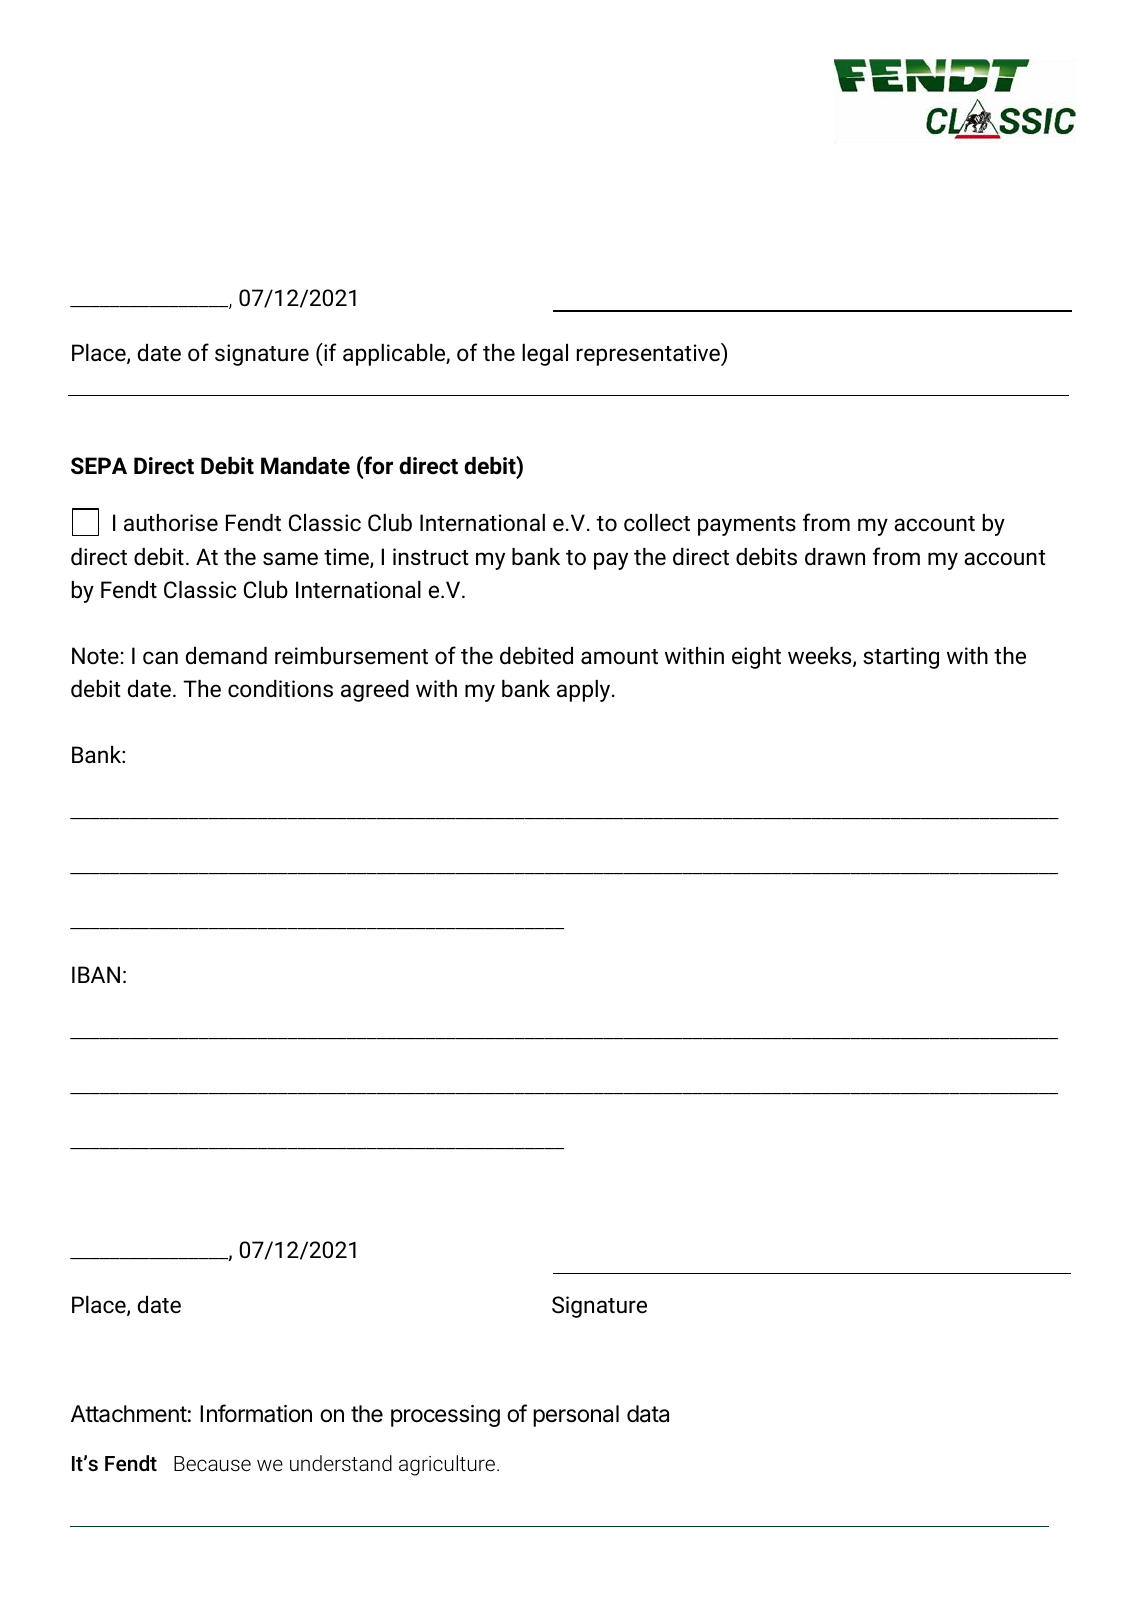 This page has height=1607, width=1136. Describe the element at coordinates (545, 355) in the page. I see `legal` at that location.
